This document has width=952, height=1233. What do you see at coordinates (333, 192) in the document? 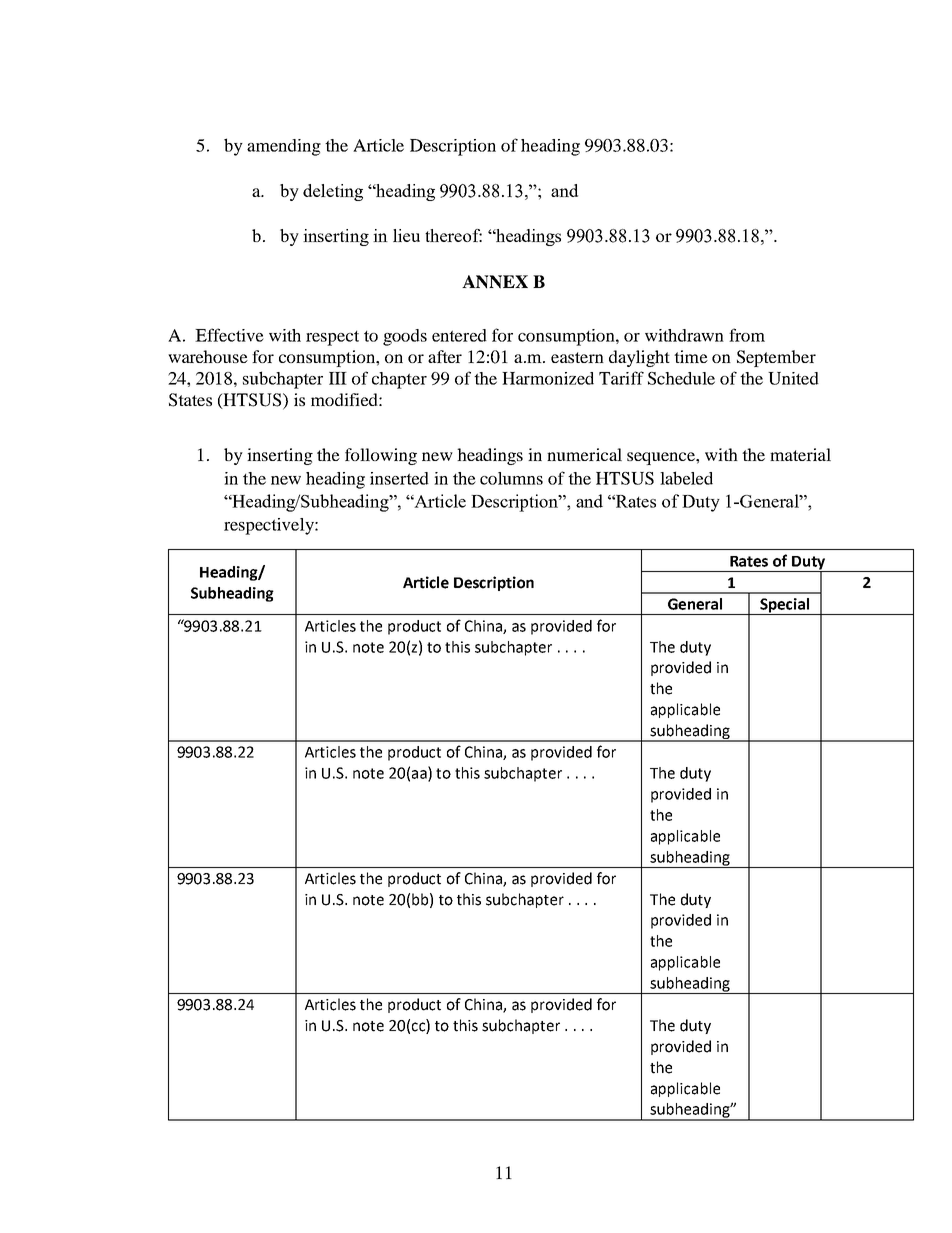
I see `deleting` at bounding box center [333, 192].
